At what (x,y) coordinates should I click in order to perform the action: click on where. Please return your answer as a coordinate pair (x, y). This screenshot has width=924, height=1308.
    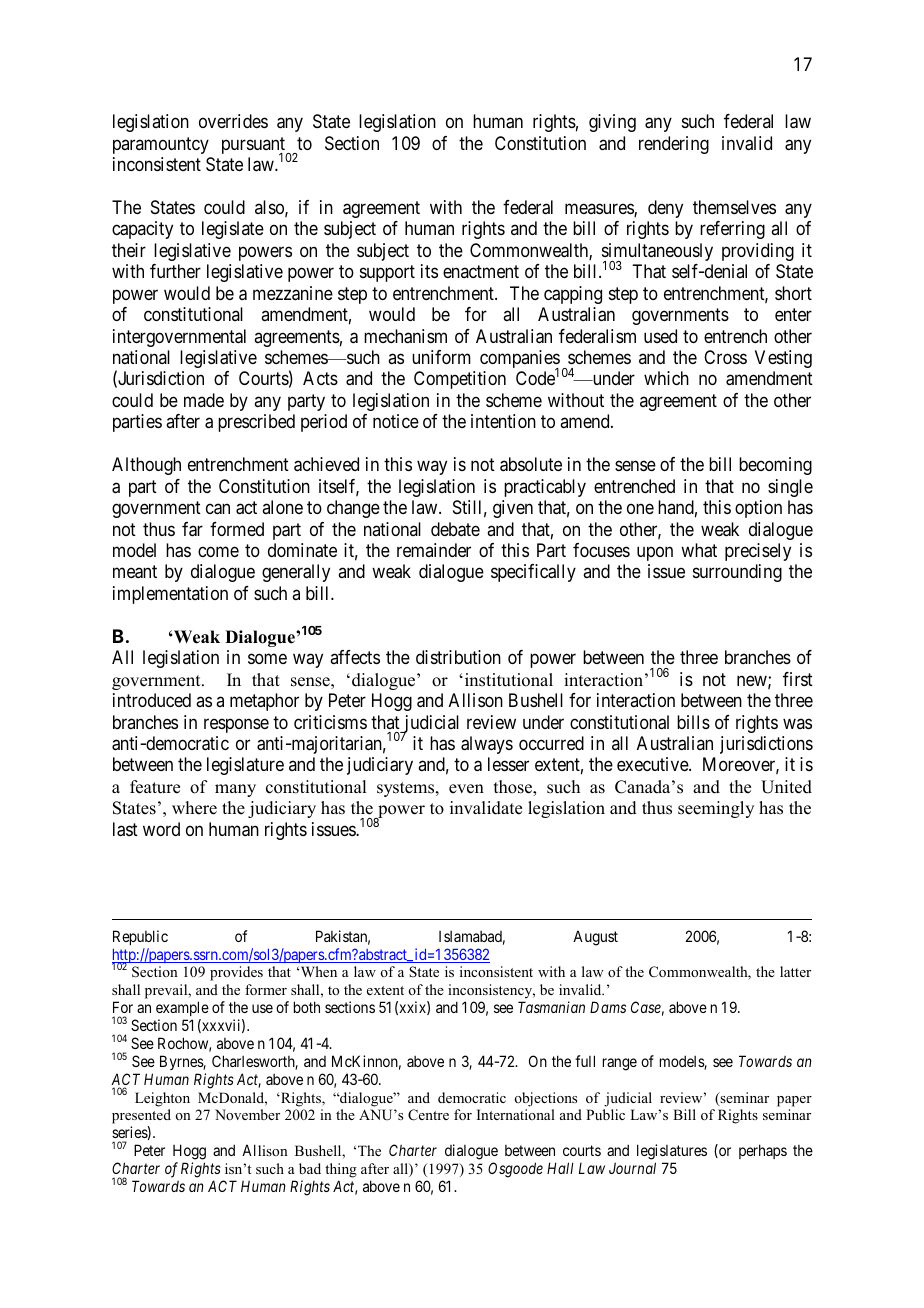
    Looking at the image, I should click on (194, 808).
